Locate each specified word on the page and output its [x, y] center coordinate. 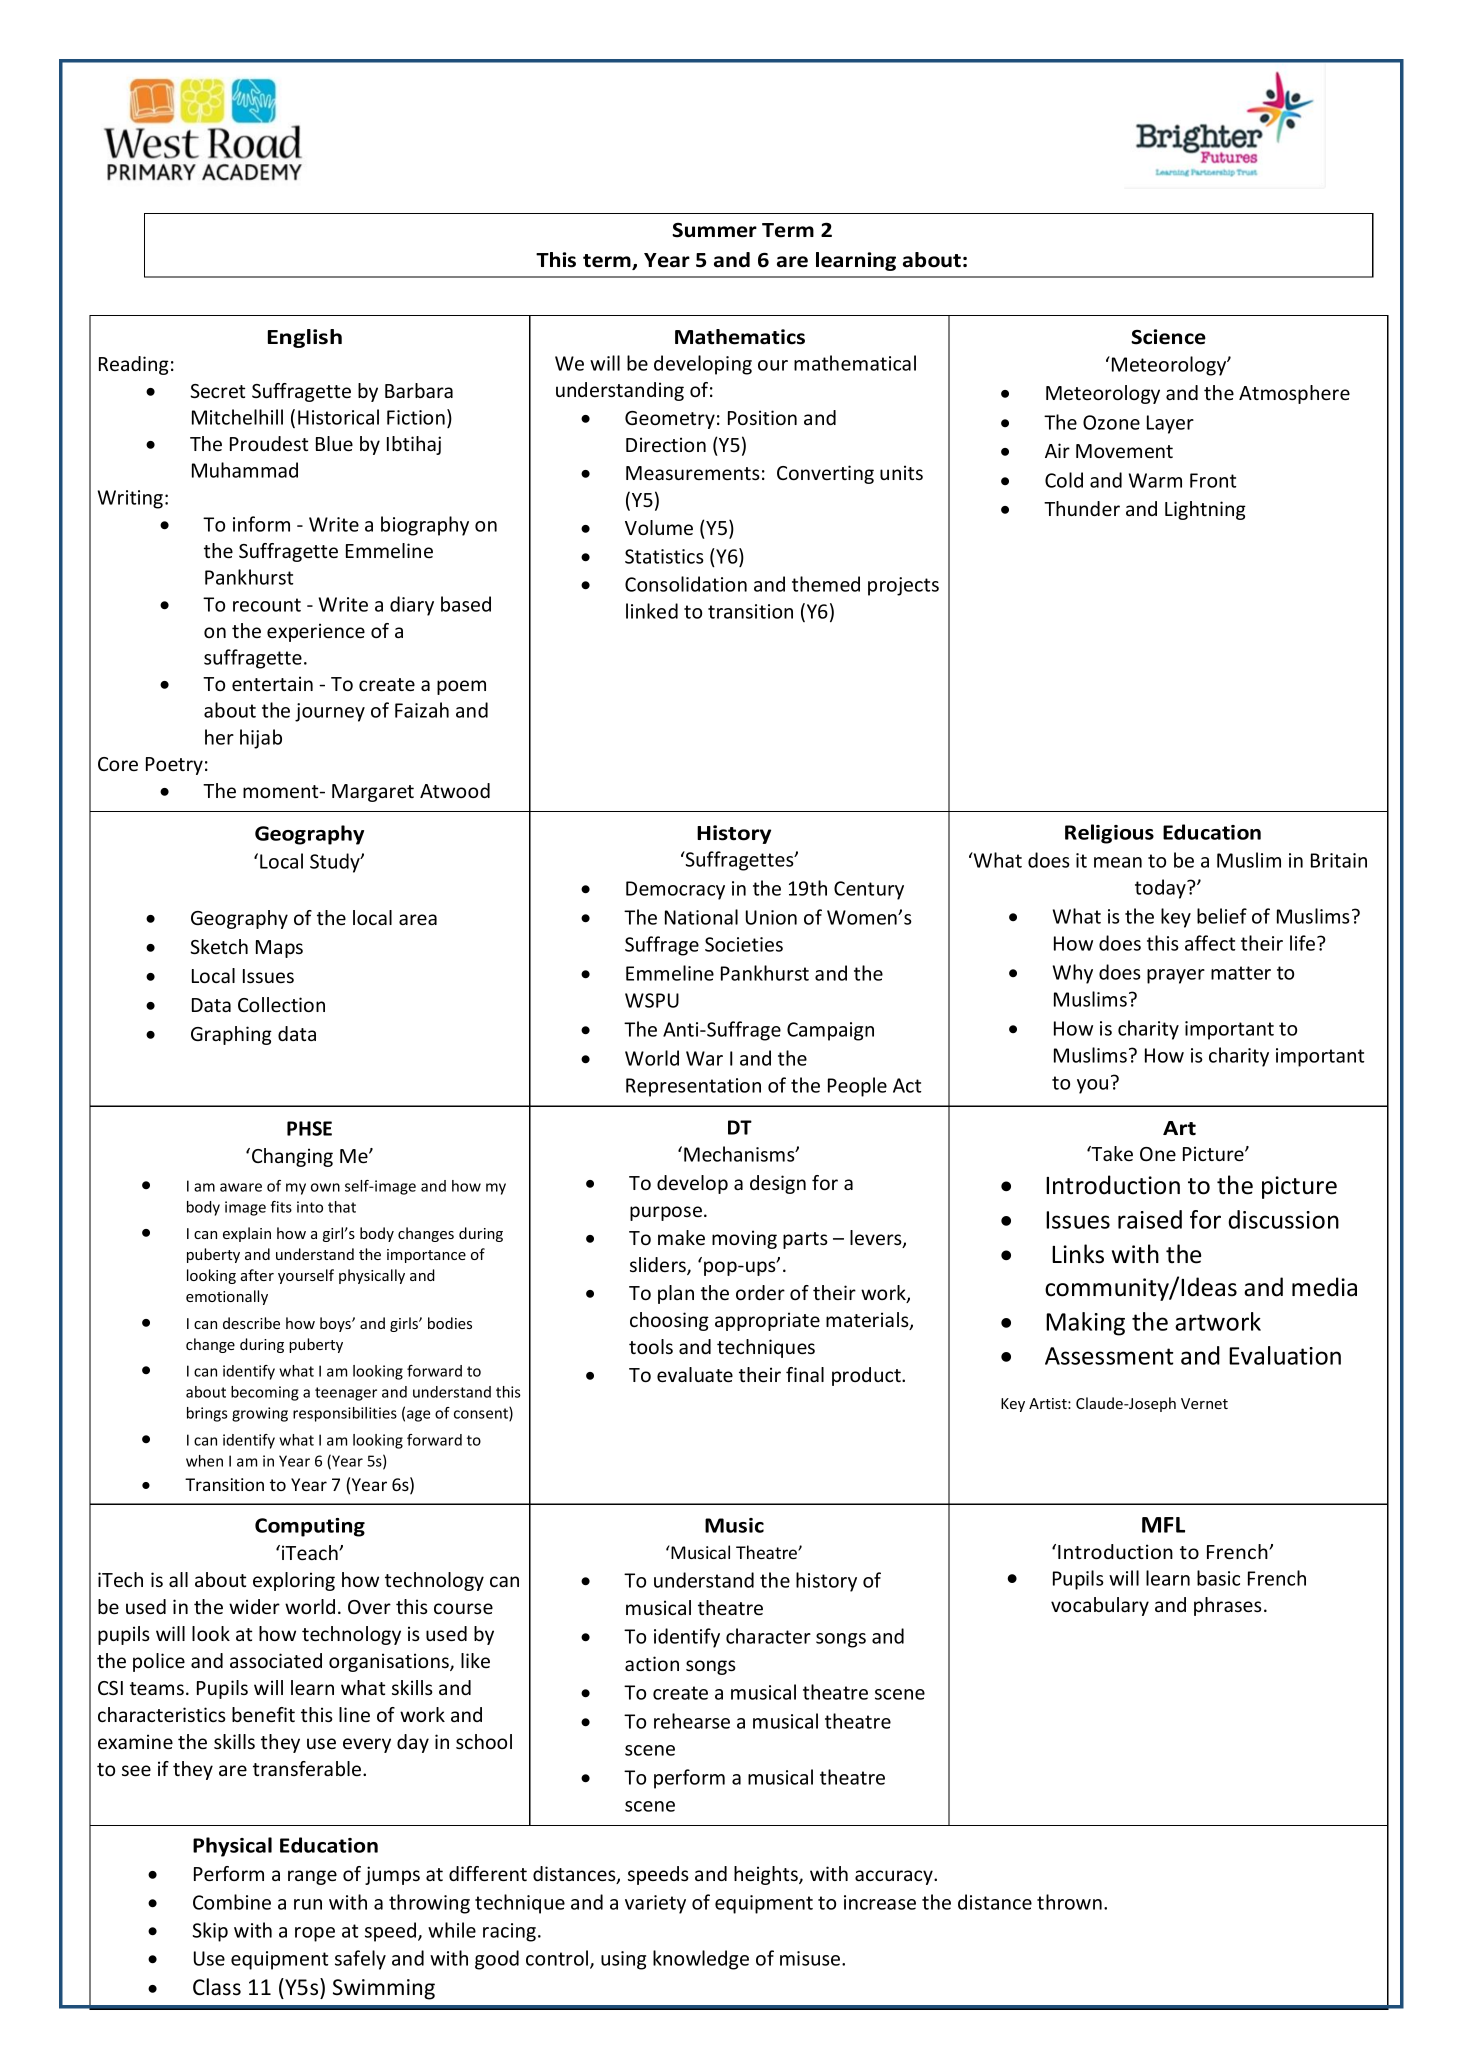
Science [1168, 337]
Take [1111, 1153]
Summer [714, 230]
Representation [693, 1087]
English [305, 338]
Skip [210, 1932]
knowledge [701, 1960]
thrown [1069, 1902]
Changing [292, 1157]
